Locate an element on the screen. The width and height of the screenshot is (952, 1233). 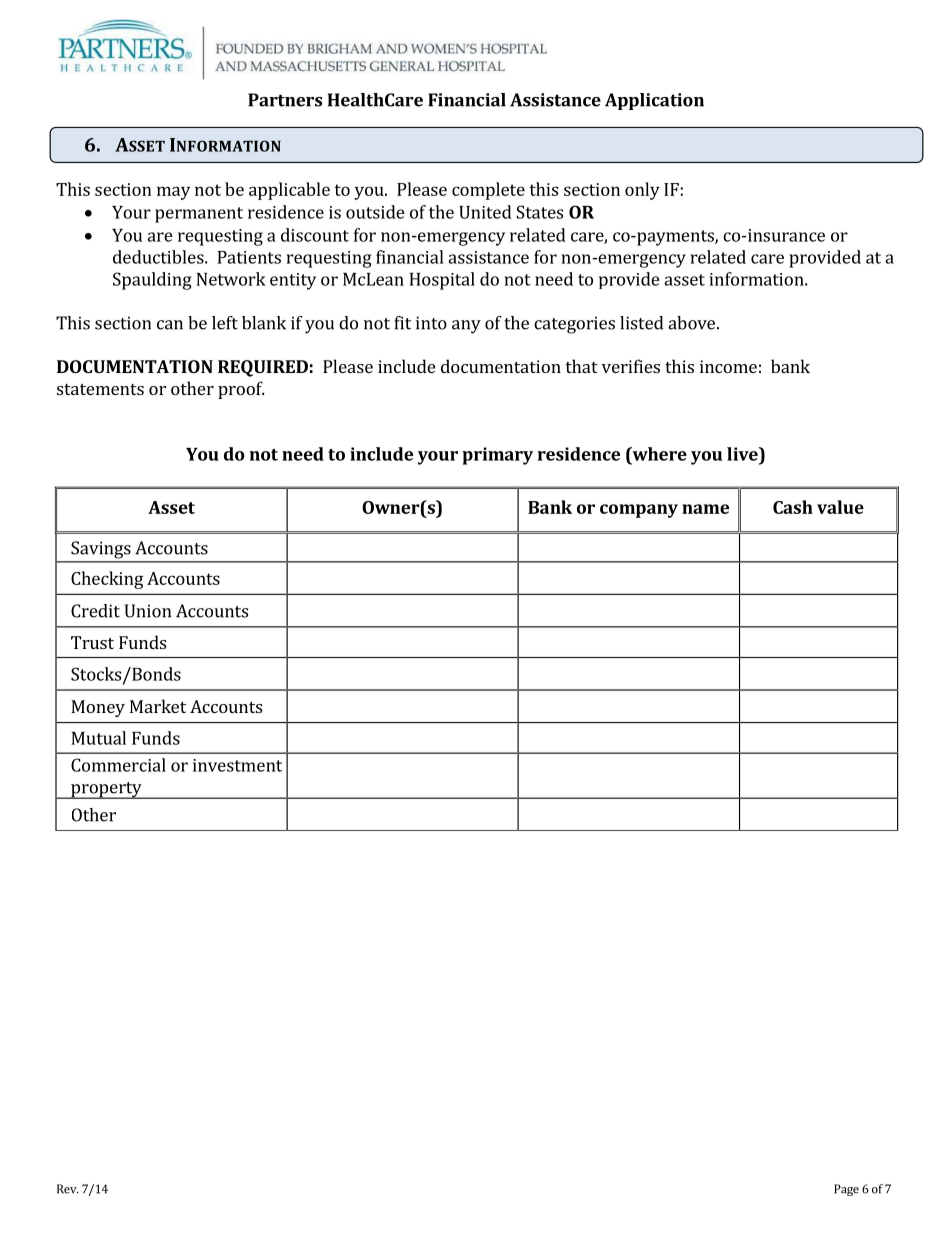
Commercial is located at coordinates (118, 765).
